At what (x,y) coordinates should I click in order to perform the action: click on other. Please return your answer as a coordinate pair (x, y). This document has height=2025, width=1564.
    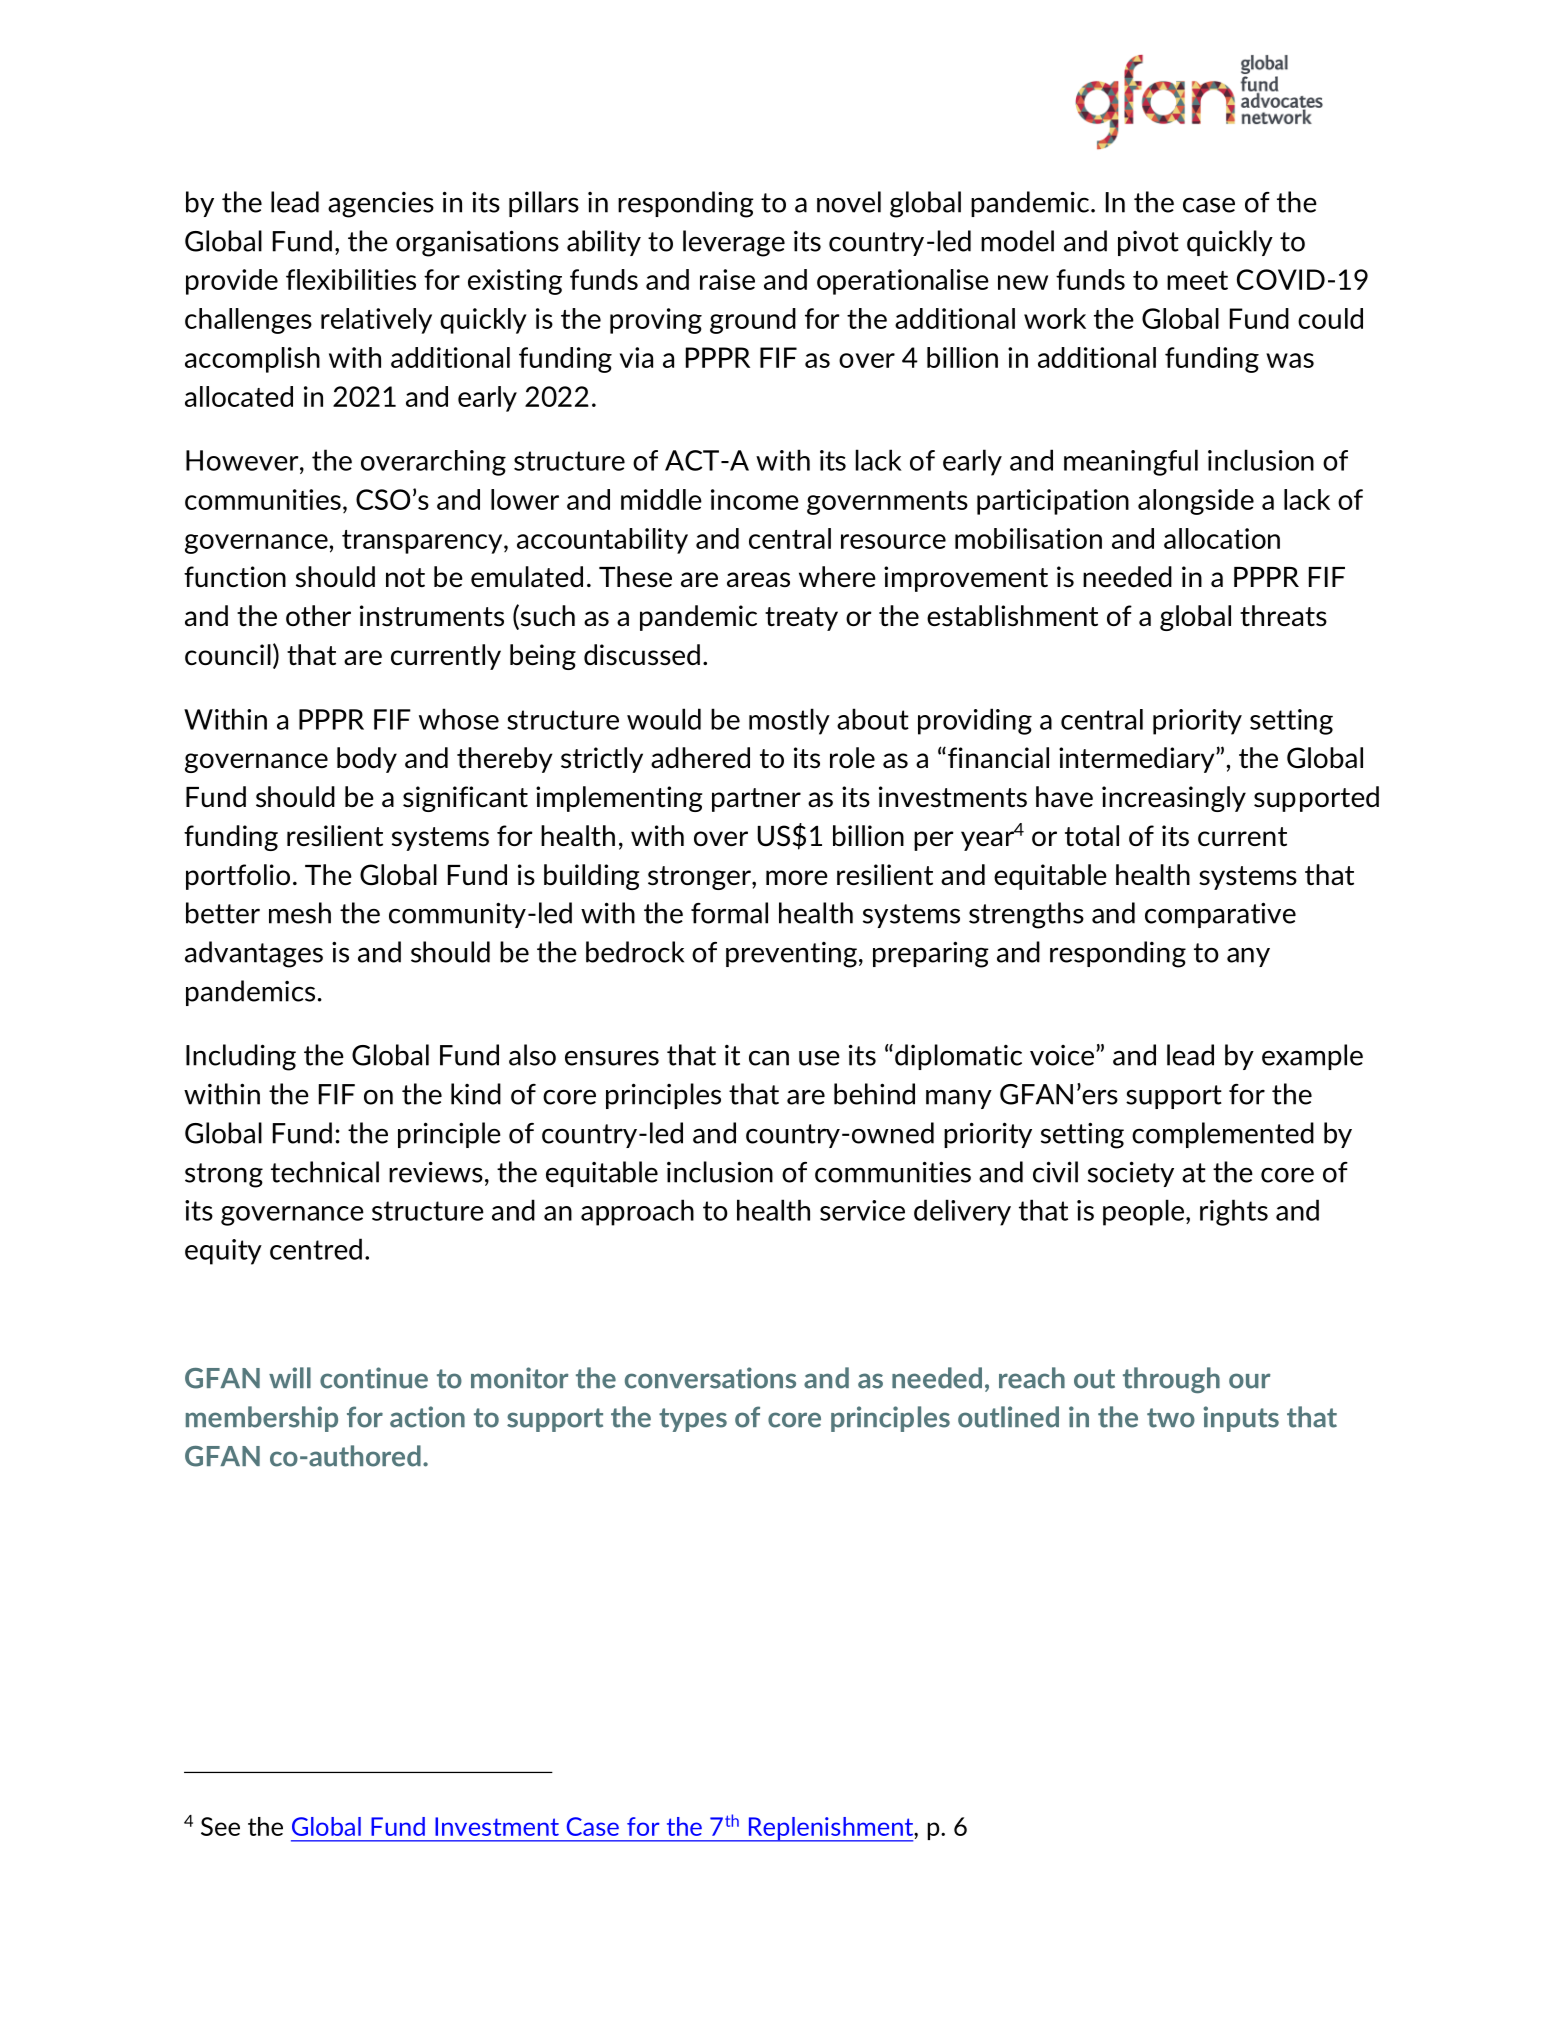
    Looking at the image, I should click on (318, 615).
